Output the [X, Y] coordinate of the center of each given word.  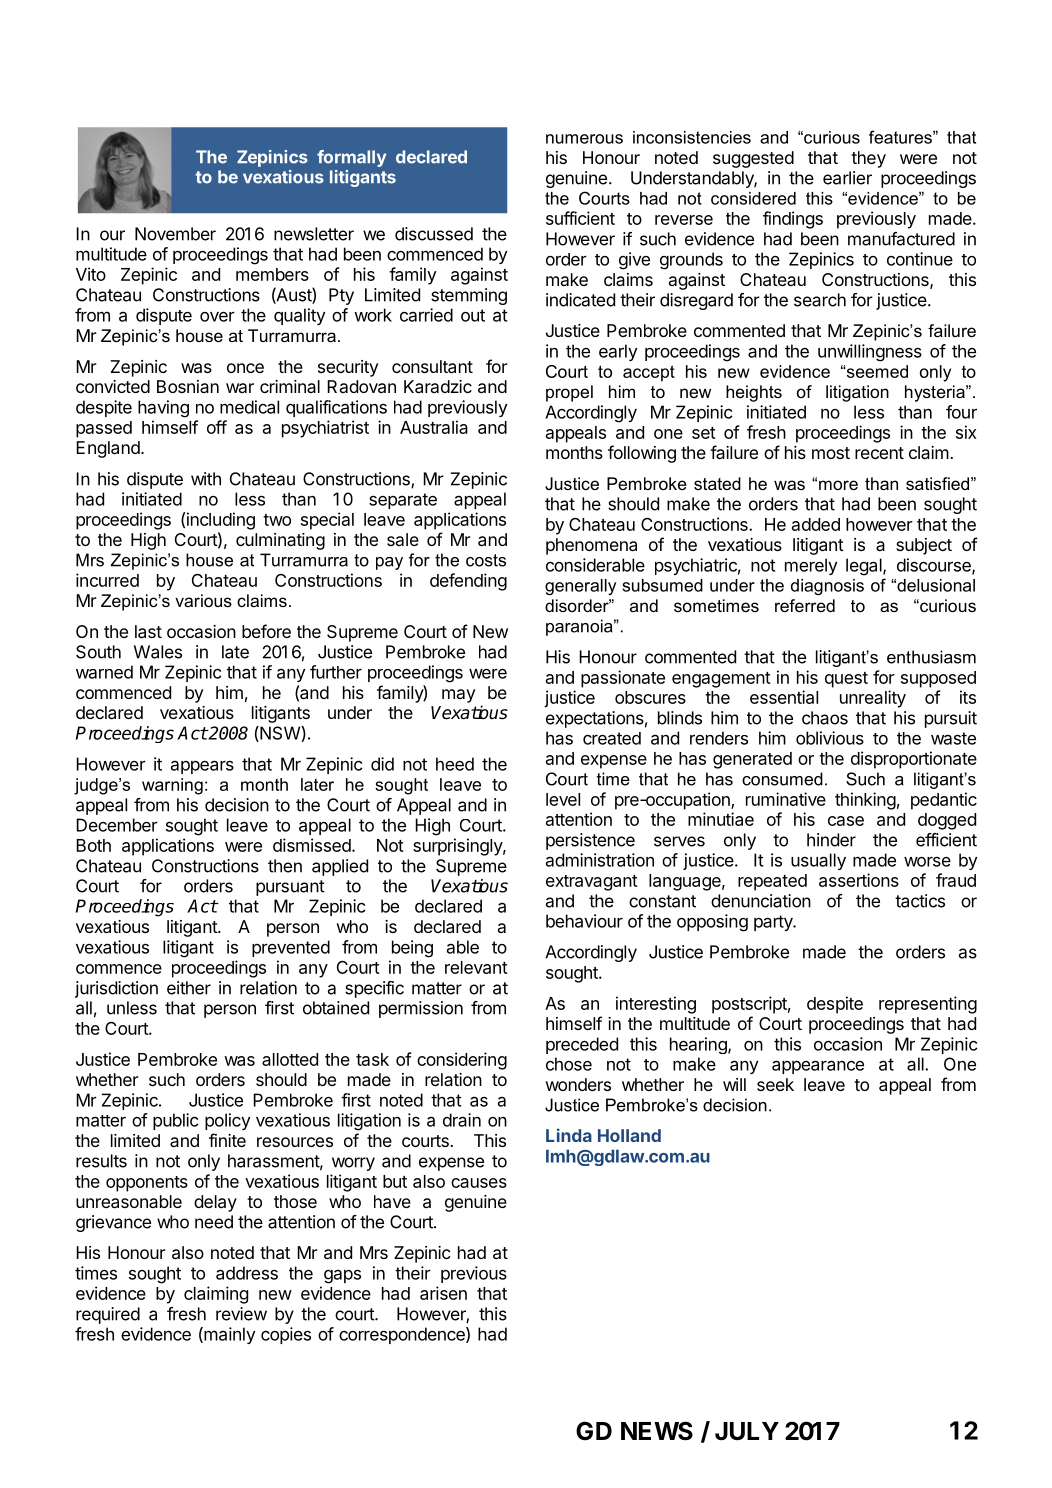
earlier [847, 178]
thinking [865, 801]
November [175, 234]
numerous [584, 139]
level [563, 799]
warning [172, 786]
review [241, 1314]
